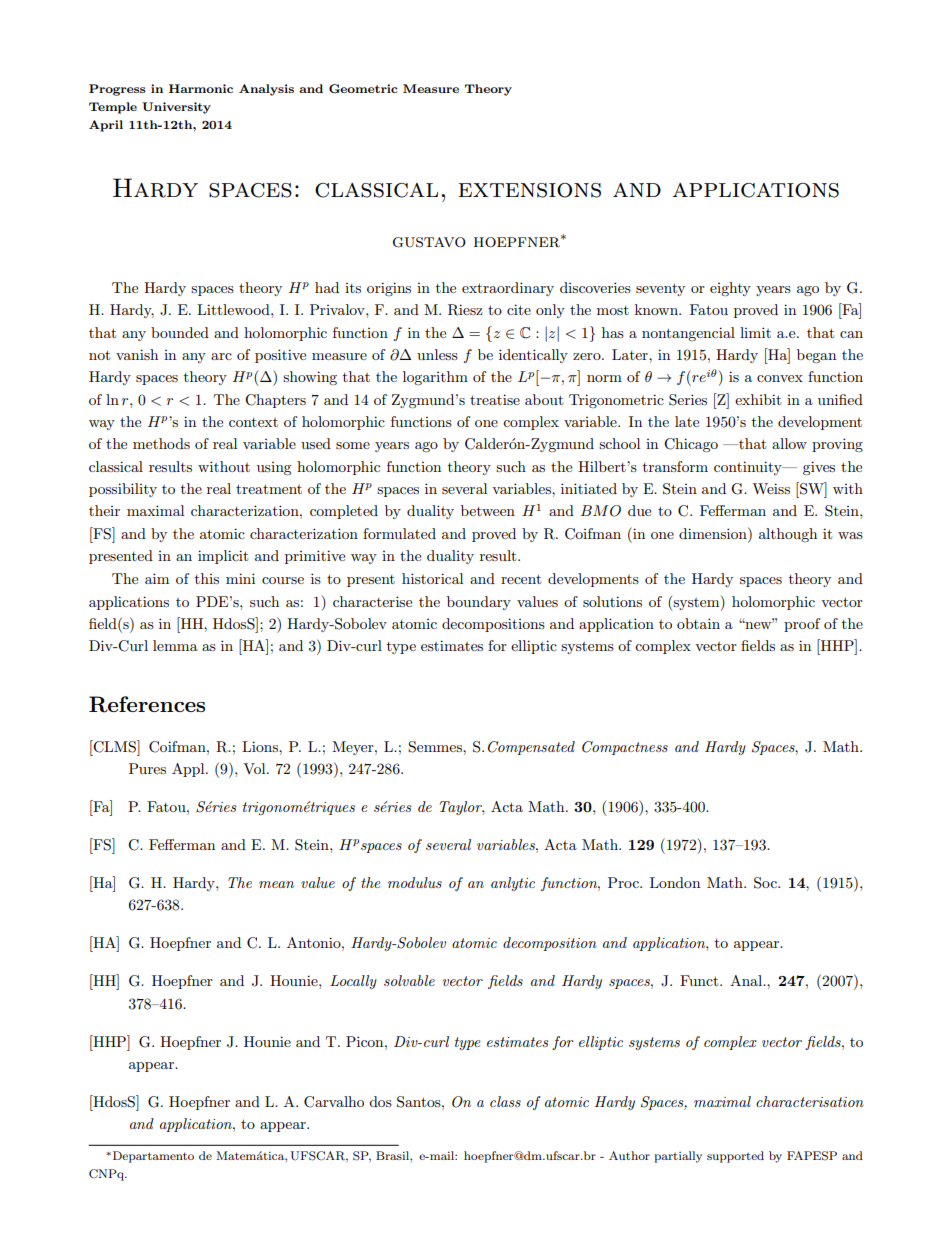 The image size is (952, 1233). What do you see at coordinates (479, 603) in the document?
I see `boundary` at bounding box center [479, 603].
